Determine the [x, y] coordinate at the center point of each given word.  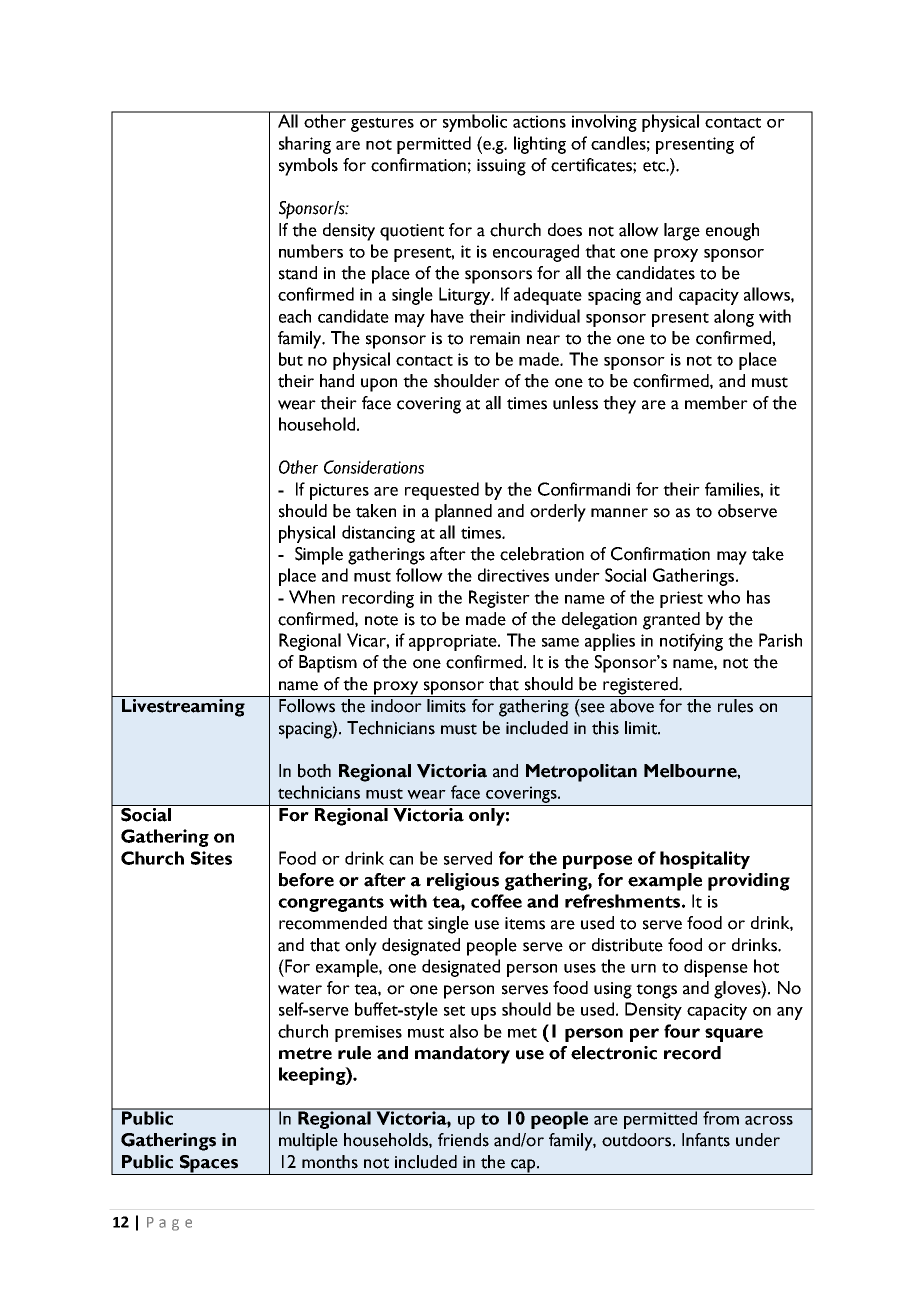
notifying [691, 642]
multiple [308, 1142]
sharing [305, 145]
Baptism [328, 664]
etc [655, 166]
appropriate [454, 642]
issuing [501, 167]
